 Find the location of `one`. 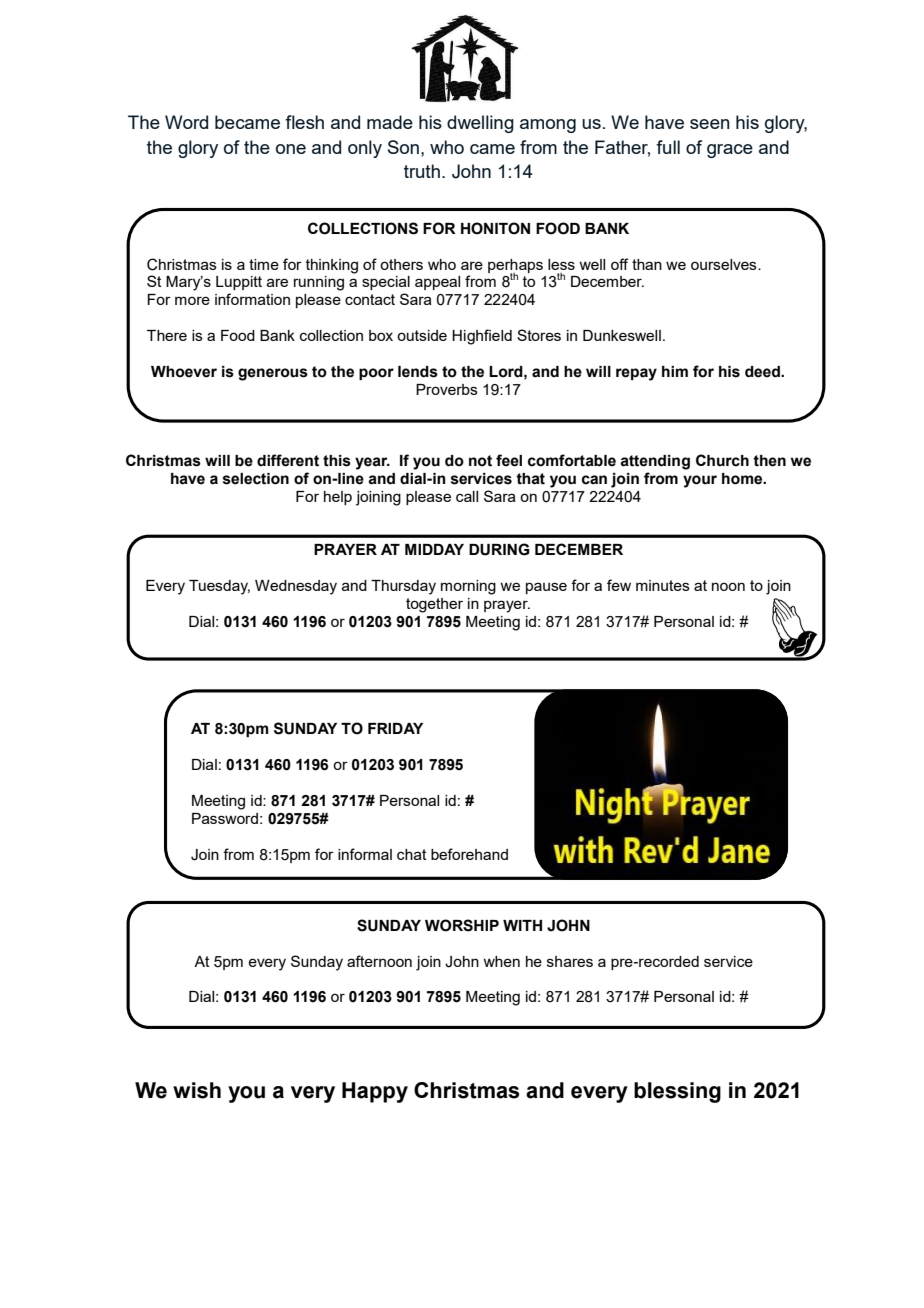

one is located at coordinates (291, 149).
